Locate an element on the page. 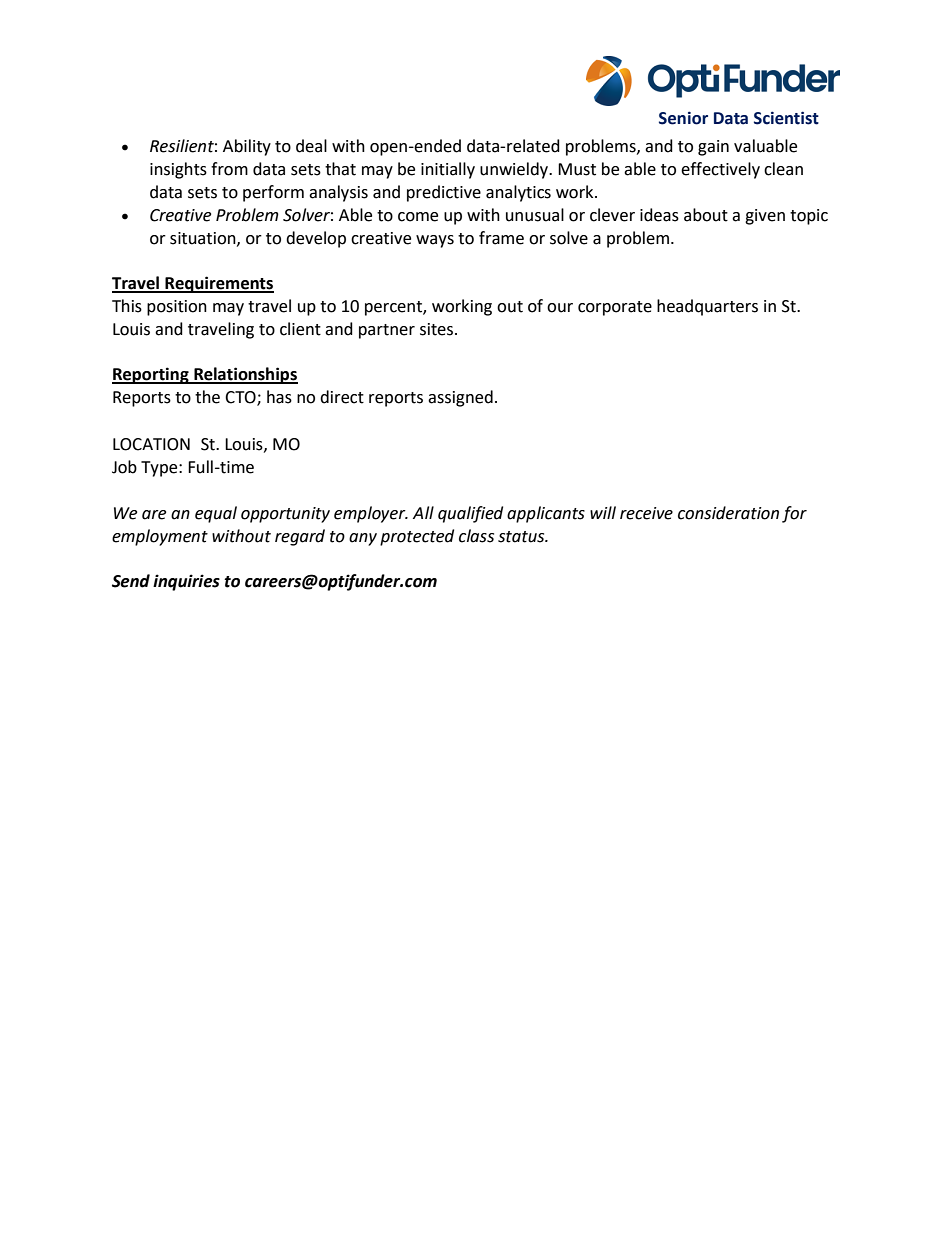 This image has width=952, height=1233. inquiries is located at coordinates (186, 582).
